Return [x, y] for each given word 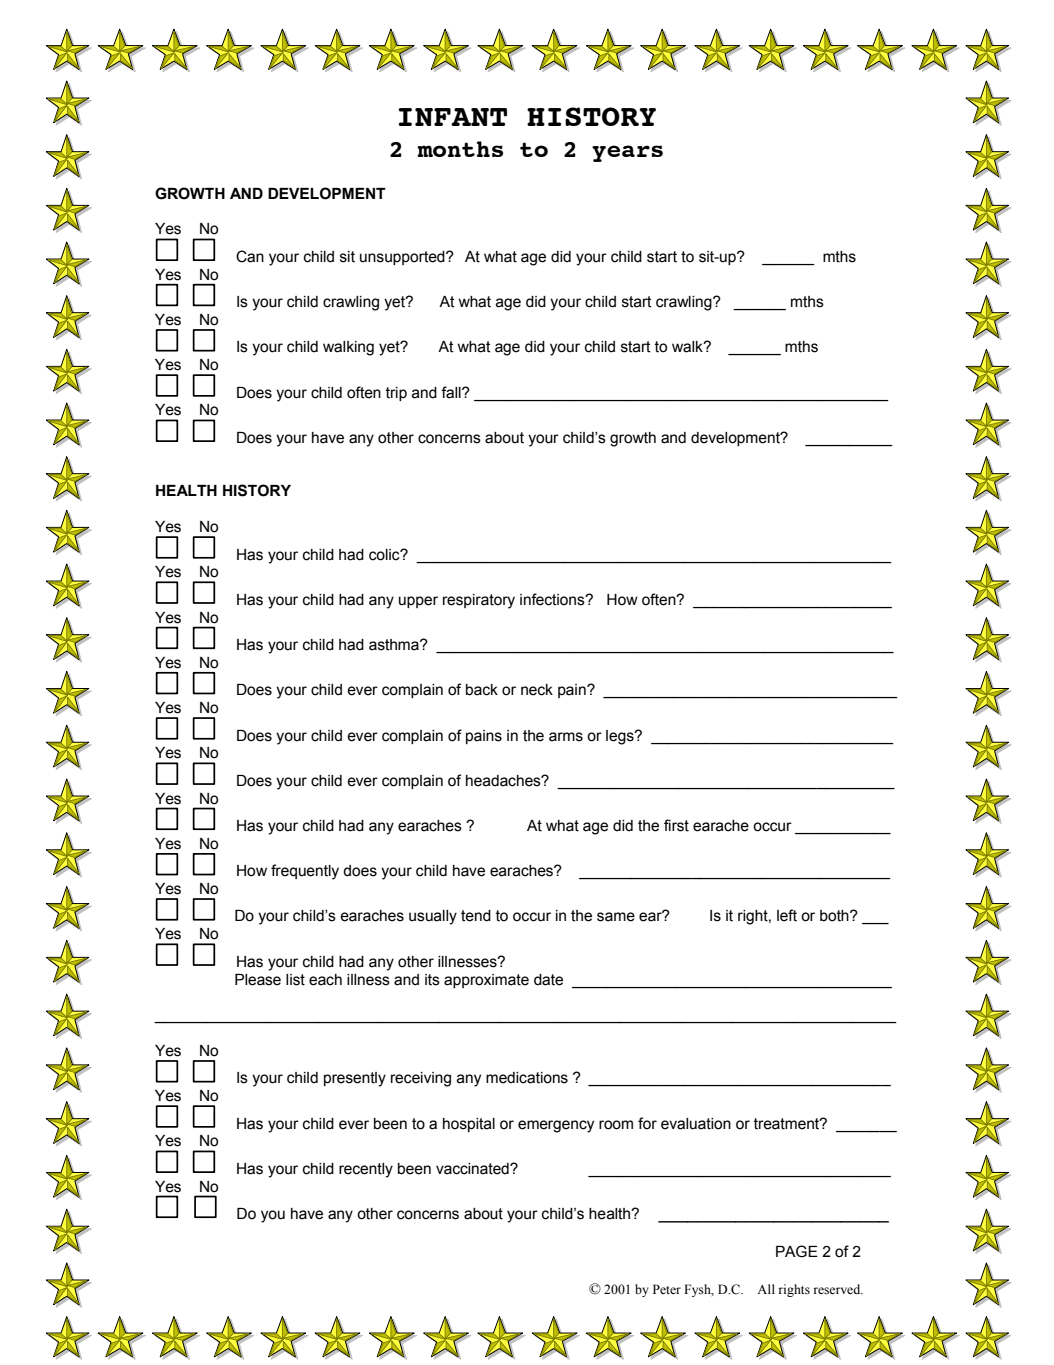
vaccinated [473, 1169]
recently [366, 1170]
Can [250, 256]
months [460, 149]
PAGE [797, 1251]
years [627, 153]
